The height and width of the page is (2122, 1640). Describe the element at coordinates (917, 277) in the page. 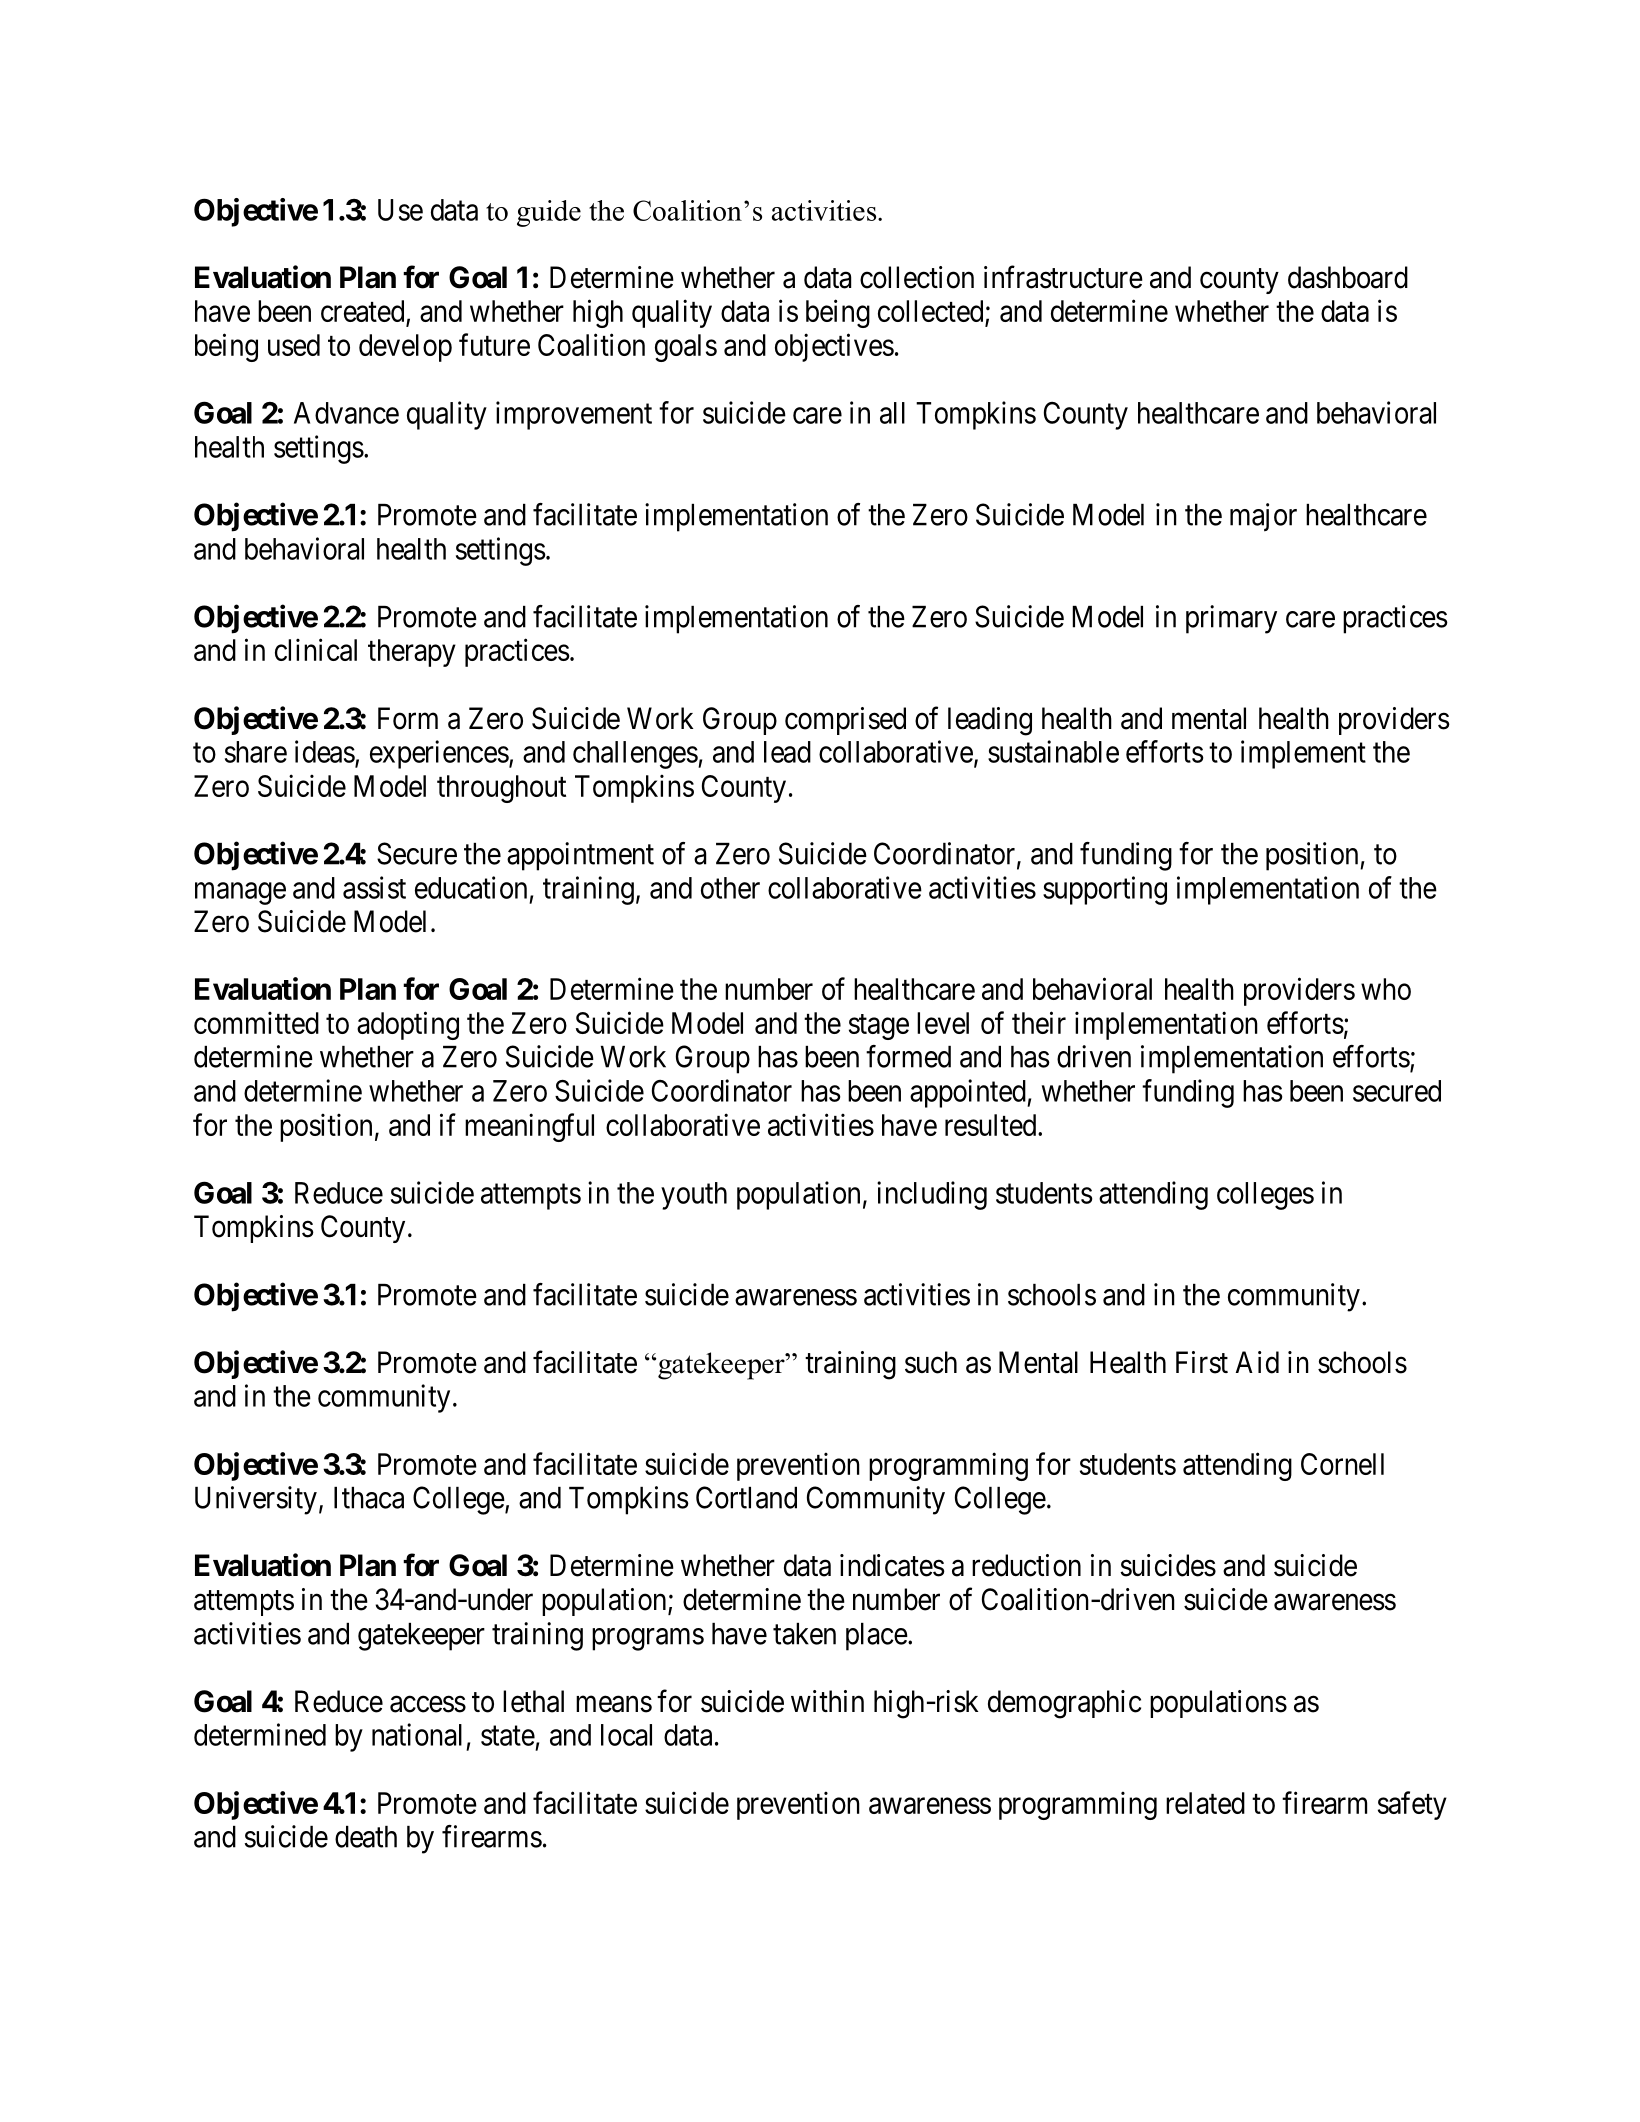

I see `collection` at that location.
